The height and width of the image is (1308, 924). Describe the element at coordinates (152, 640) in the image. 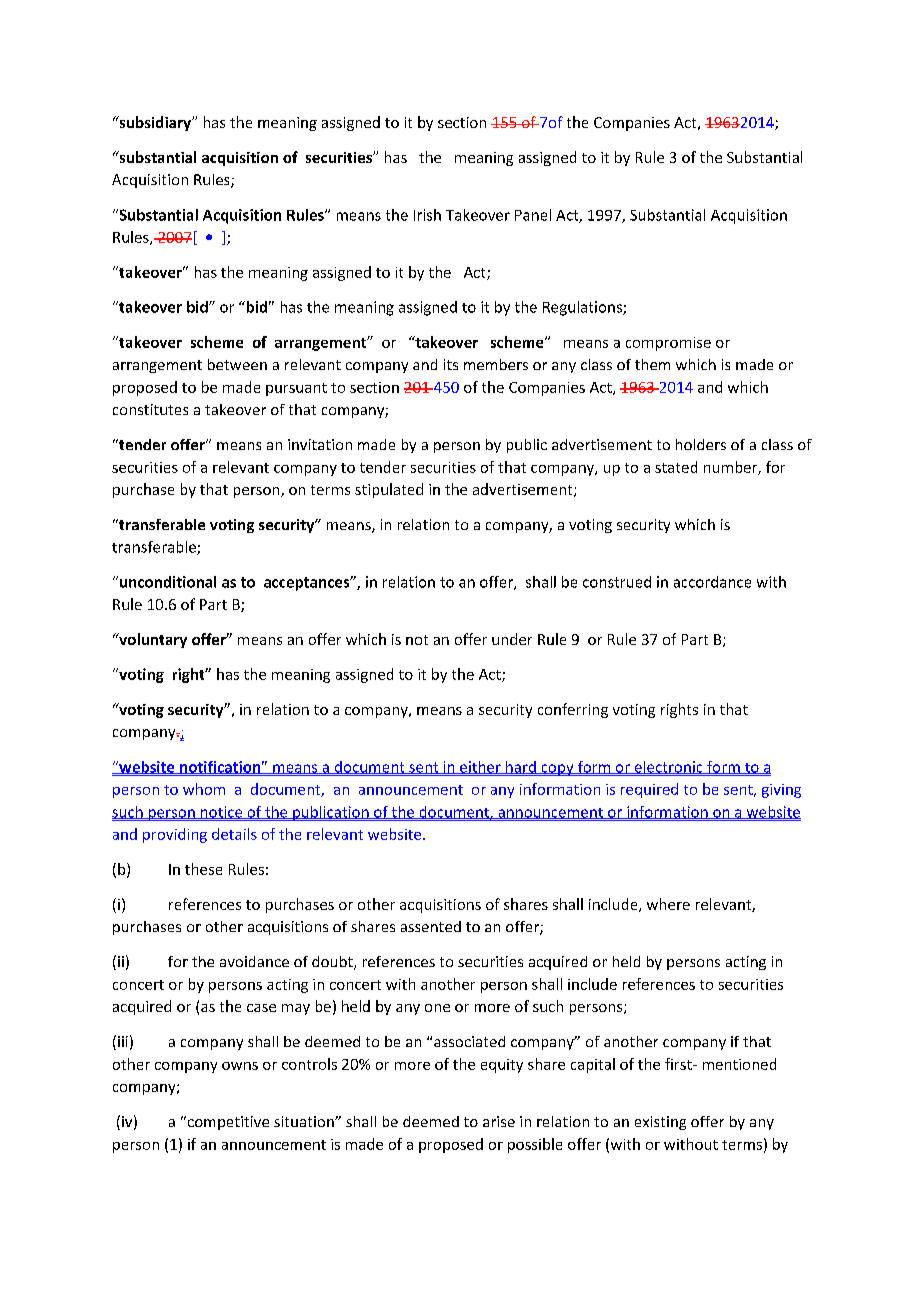

I see `voluntary` at that location.
